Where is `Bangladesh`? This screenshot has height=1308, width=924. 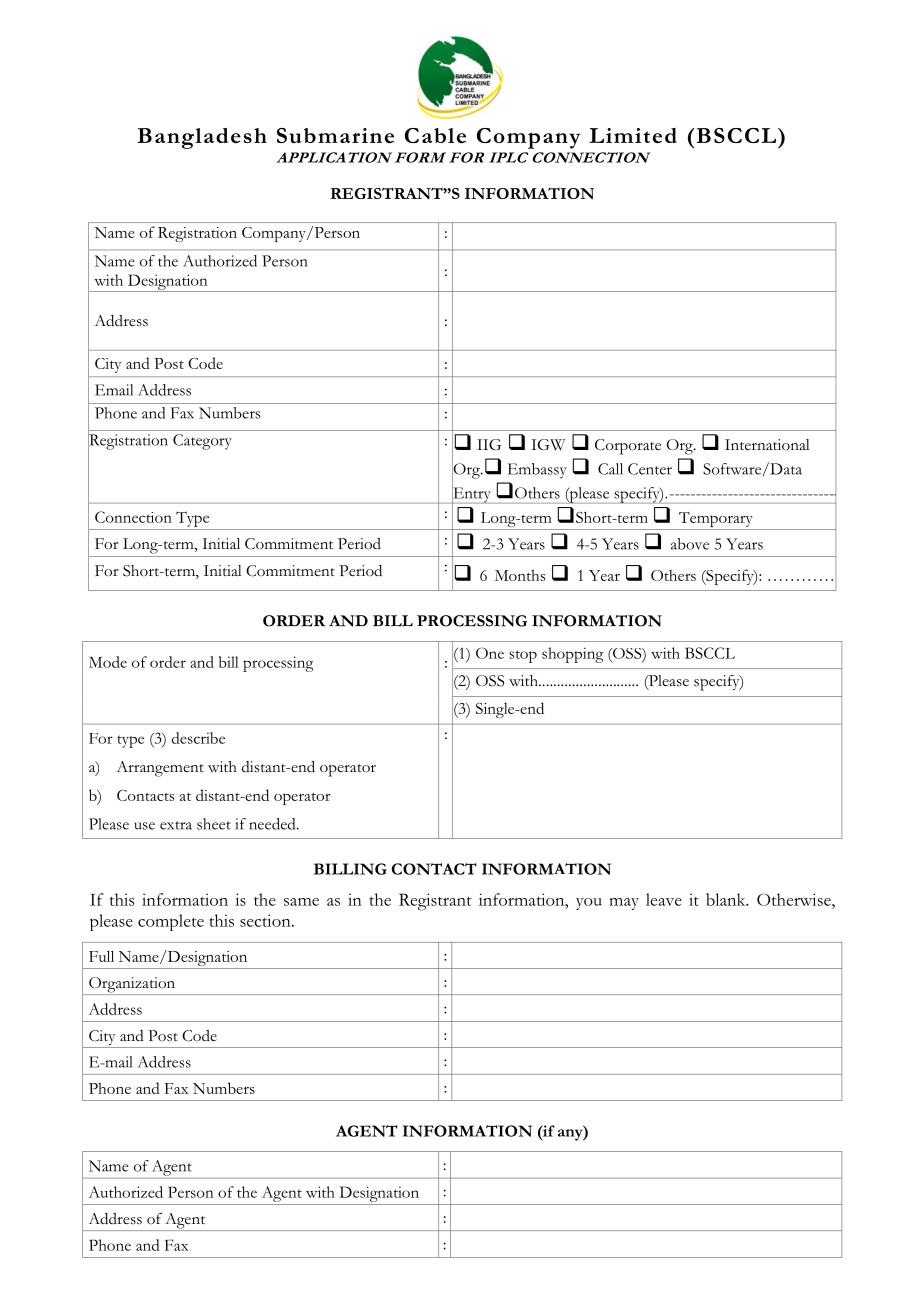
Bangladesh is located at coordinates (202, 138).
